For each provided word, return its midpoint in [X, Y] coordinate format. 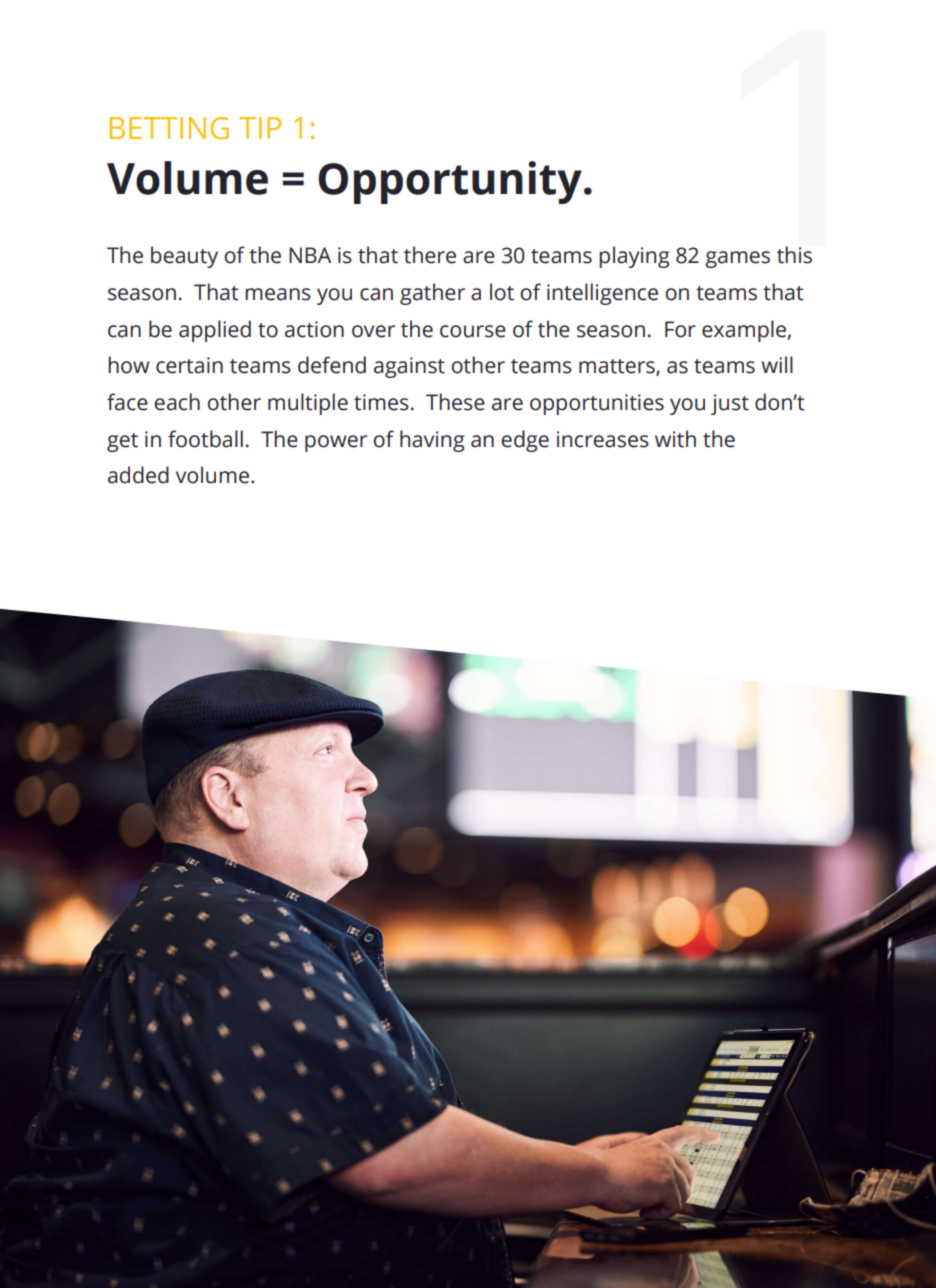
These [455, 402]
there [430, 255]
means [278, 294]
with [675, 439]
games [737, 259]
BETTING [169, 128]
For [680, 329]
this [794, 255]
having [432, 441]
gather [432, 294]
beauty [184, 257]
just [730, 404]
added [138, 475]
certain [189, 365]
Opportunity [450, 182]
